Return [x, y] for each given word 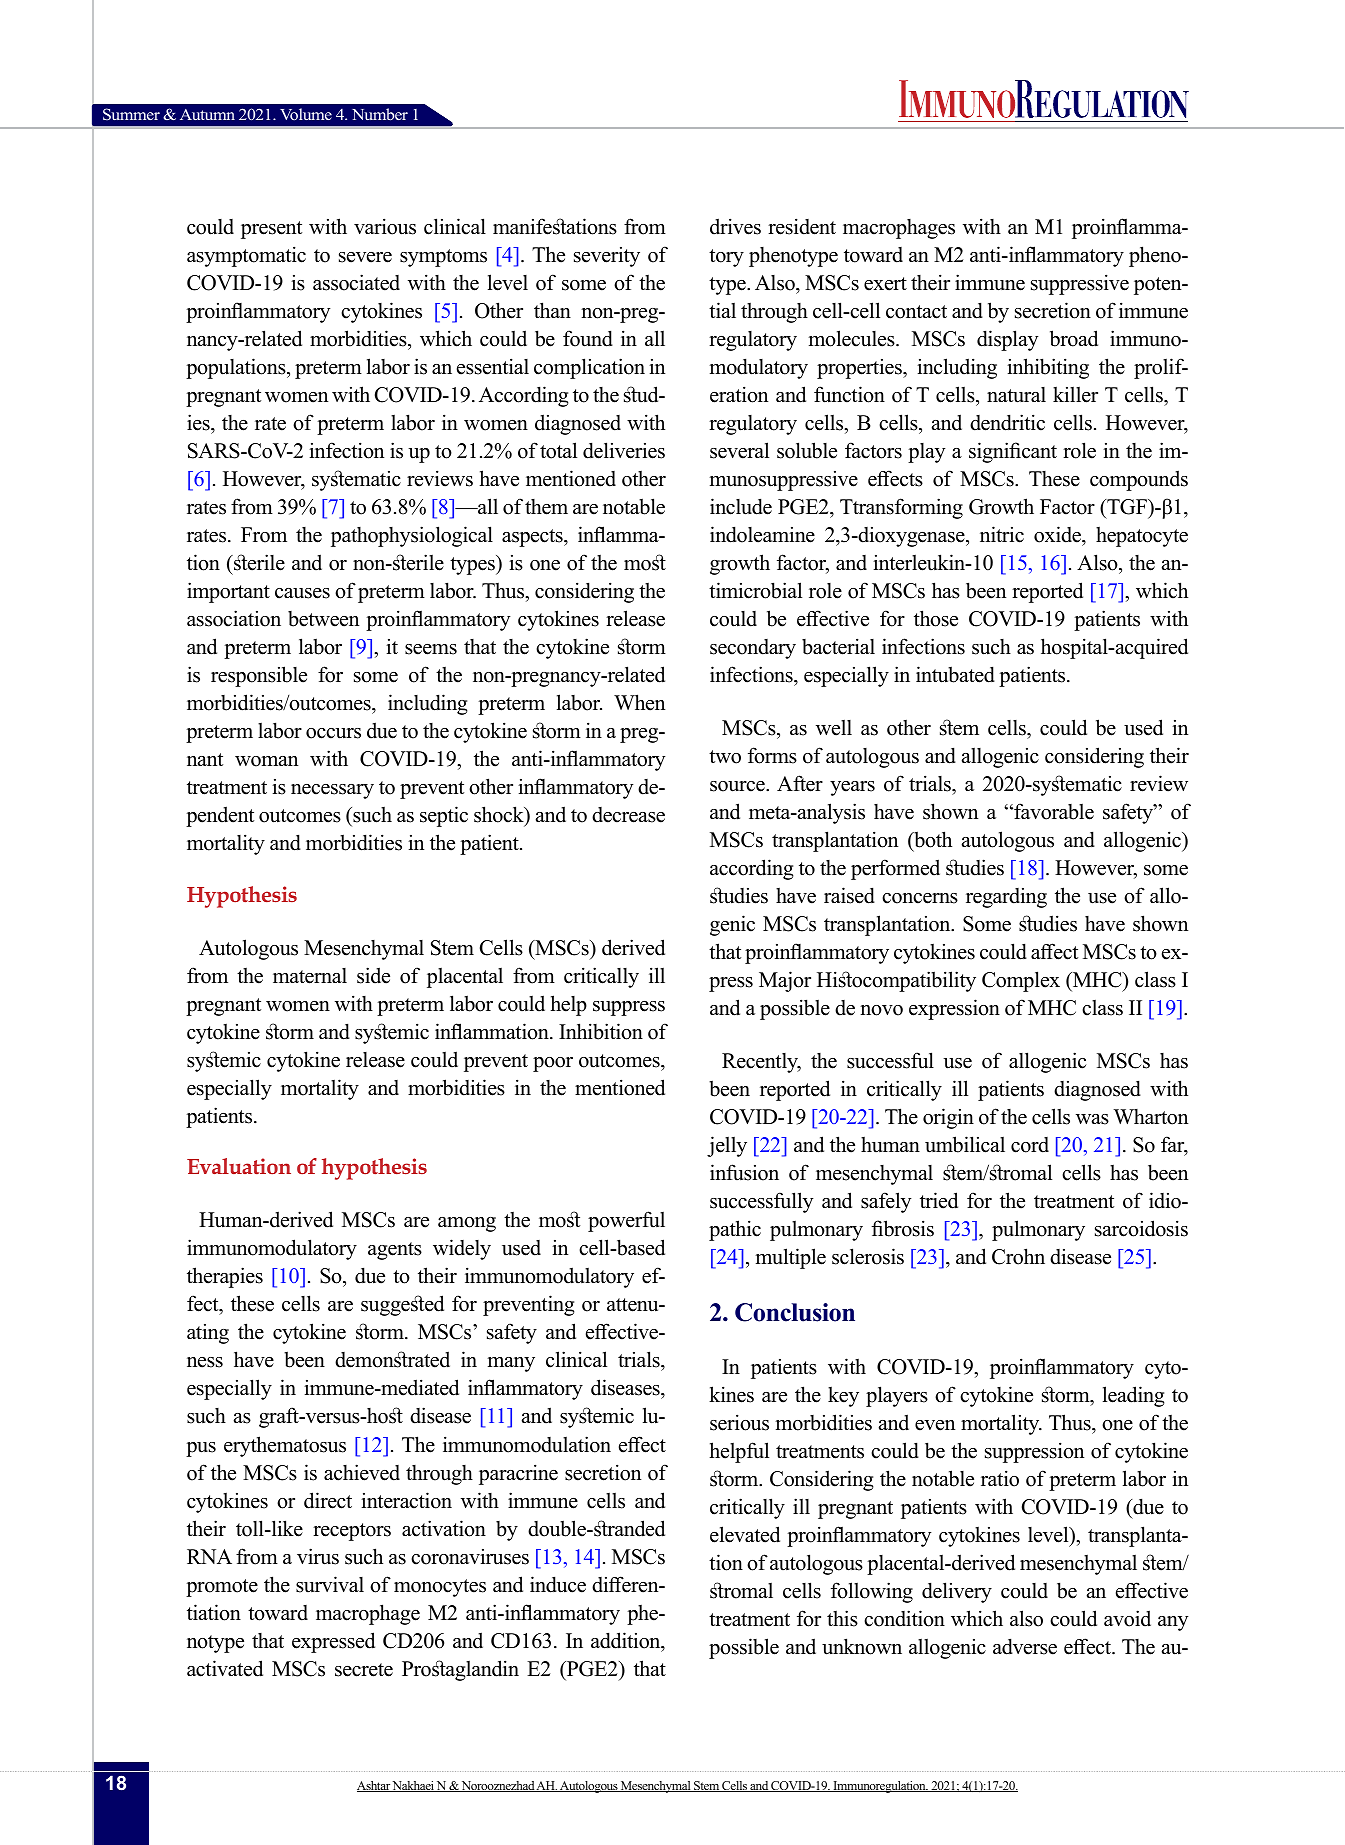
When [639, 702]
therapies [225, 1277]
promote [222, 1588]
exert [885, 284]
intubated [955, 674]
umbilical [965, 1144]
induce [558, 1584]
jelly [727, 1146]
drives [735, 226]
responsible [259, 676]
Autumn [207, 114]
